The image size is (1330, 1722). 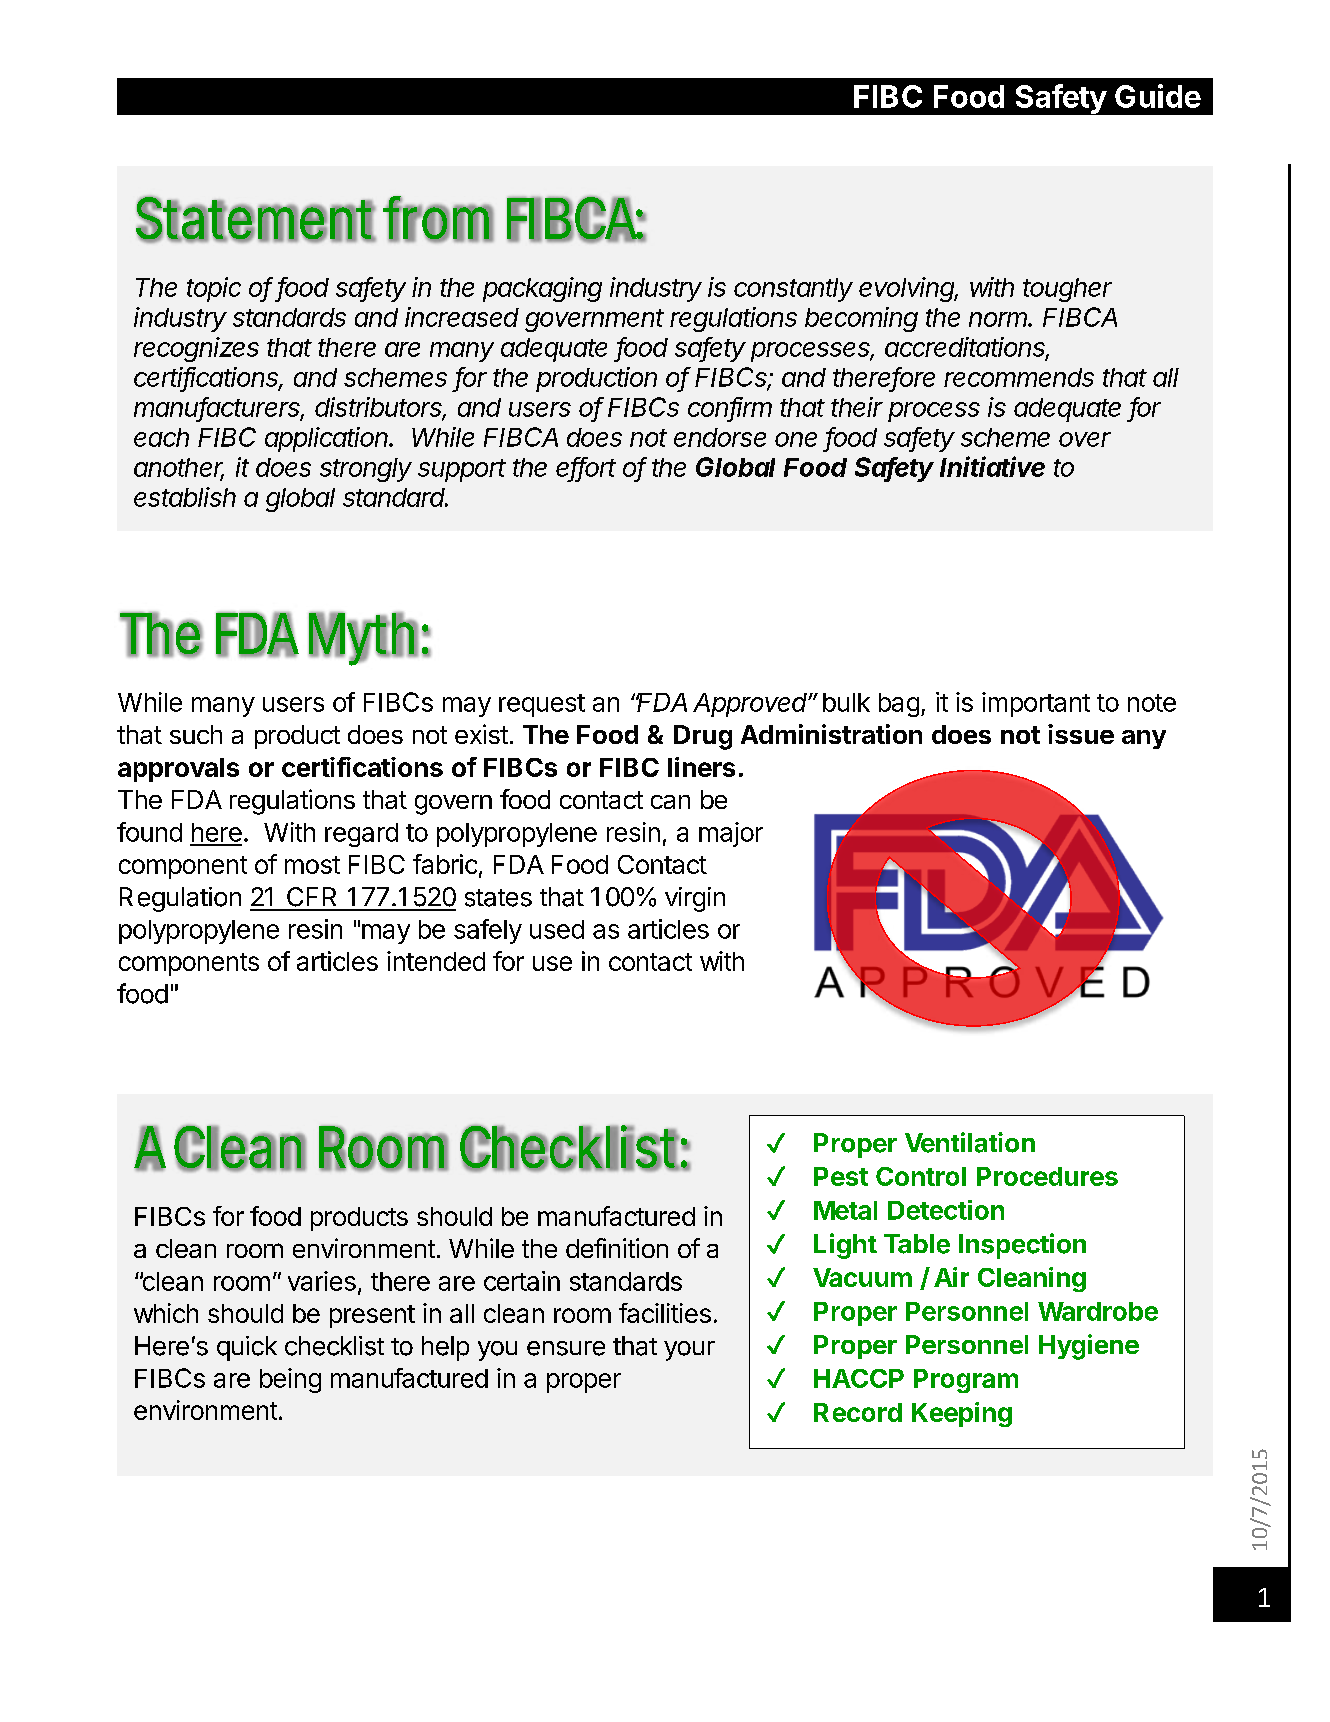 What do you see at coordinates (542, 289) in the screenshot?
I see `packaging` at bounding box center [542, 289].
